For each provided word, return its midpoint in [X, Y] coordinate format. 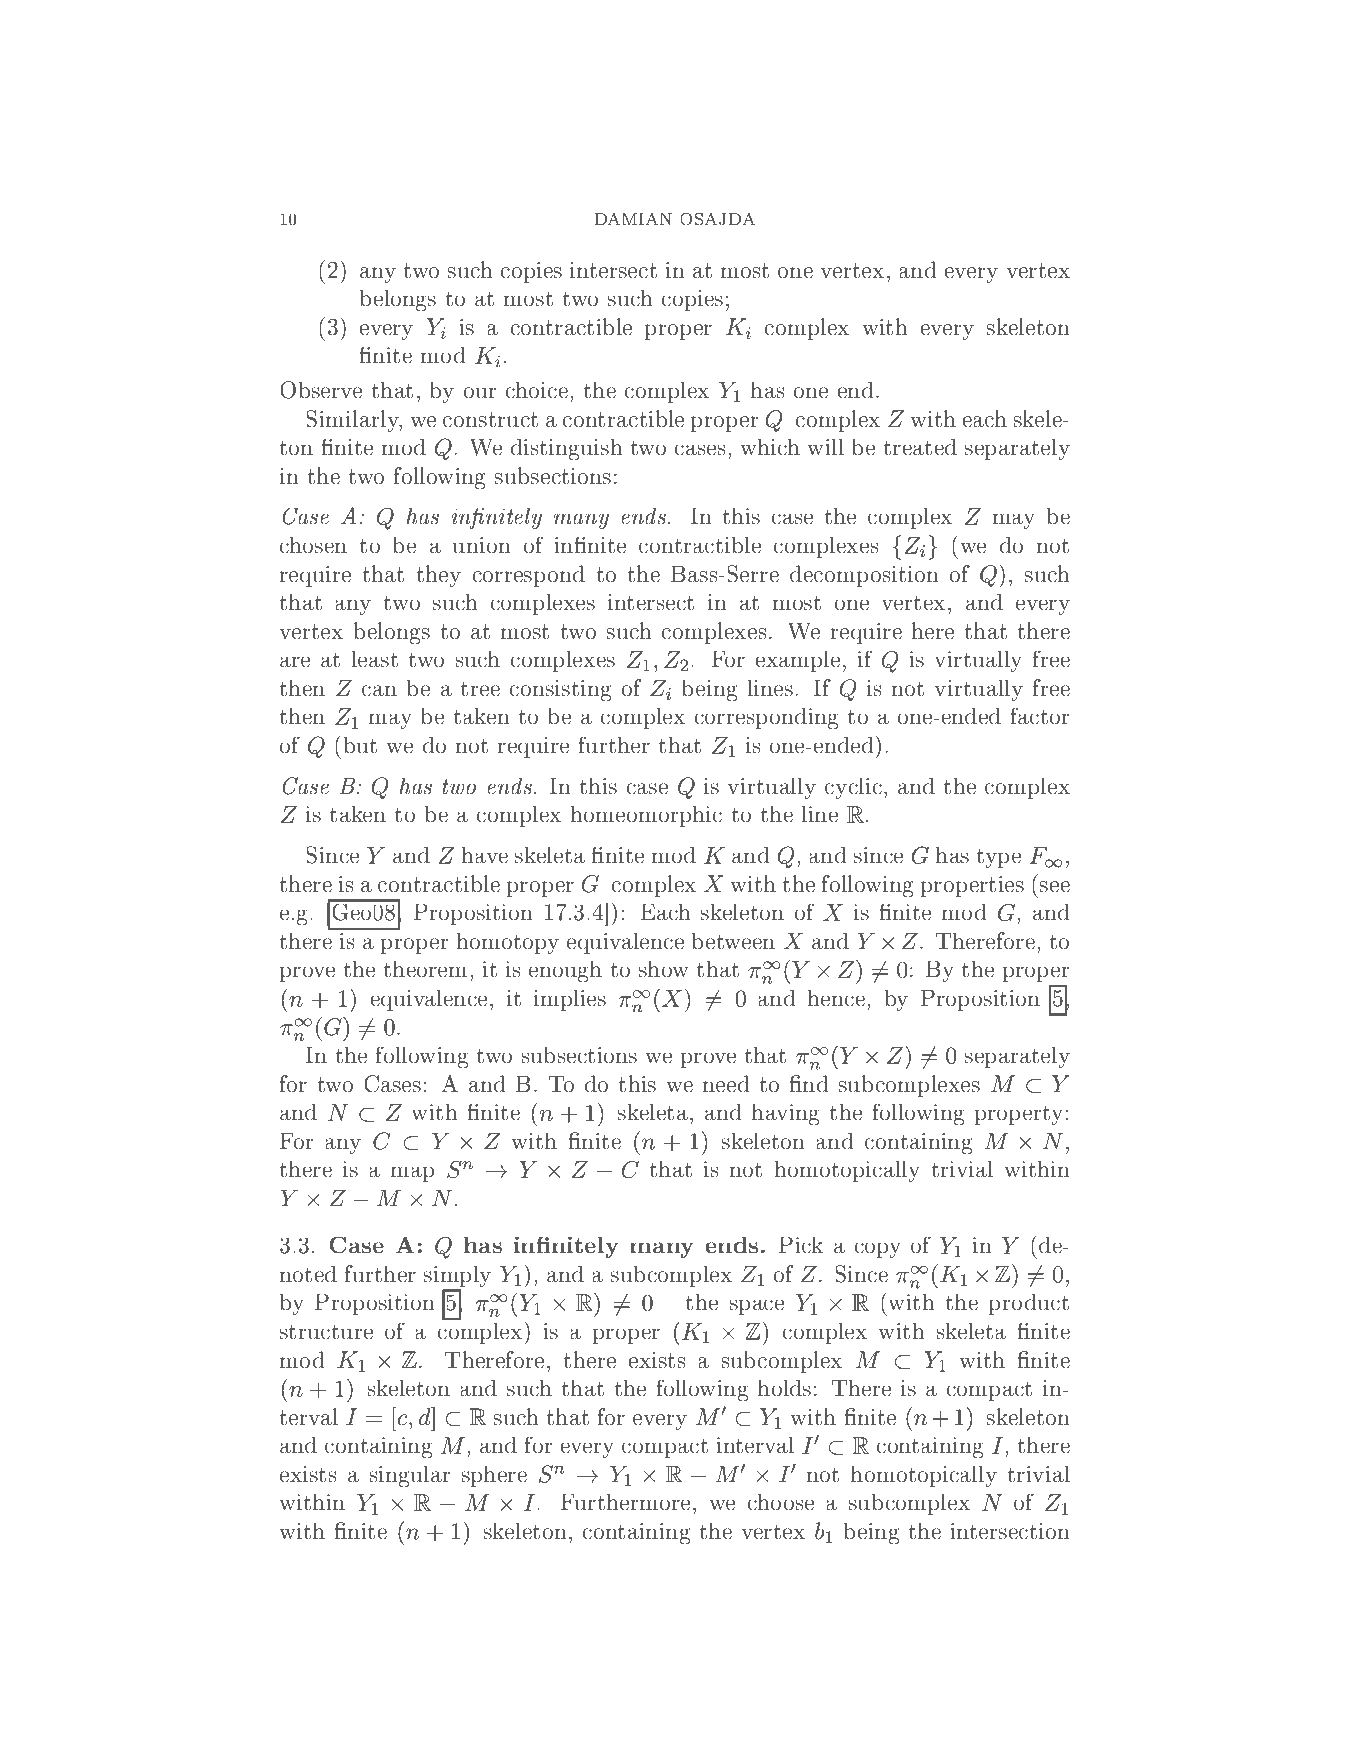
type [999, 858]
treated [920, 447]
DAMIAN [633, 219]
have [485, 855]
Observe [321, 390]
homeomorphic [646, 816]
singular [410, 1476]
